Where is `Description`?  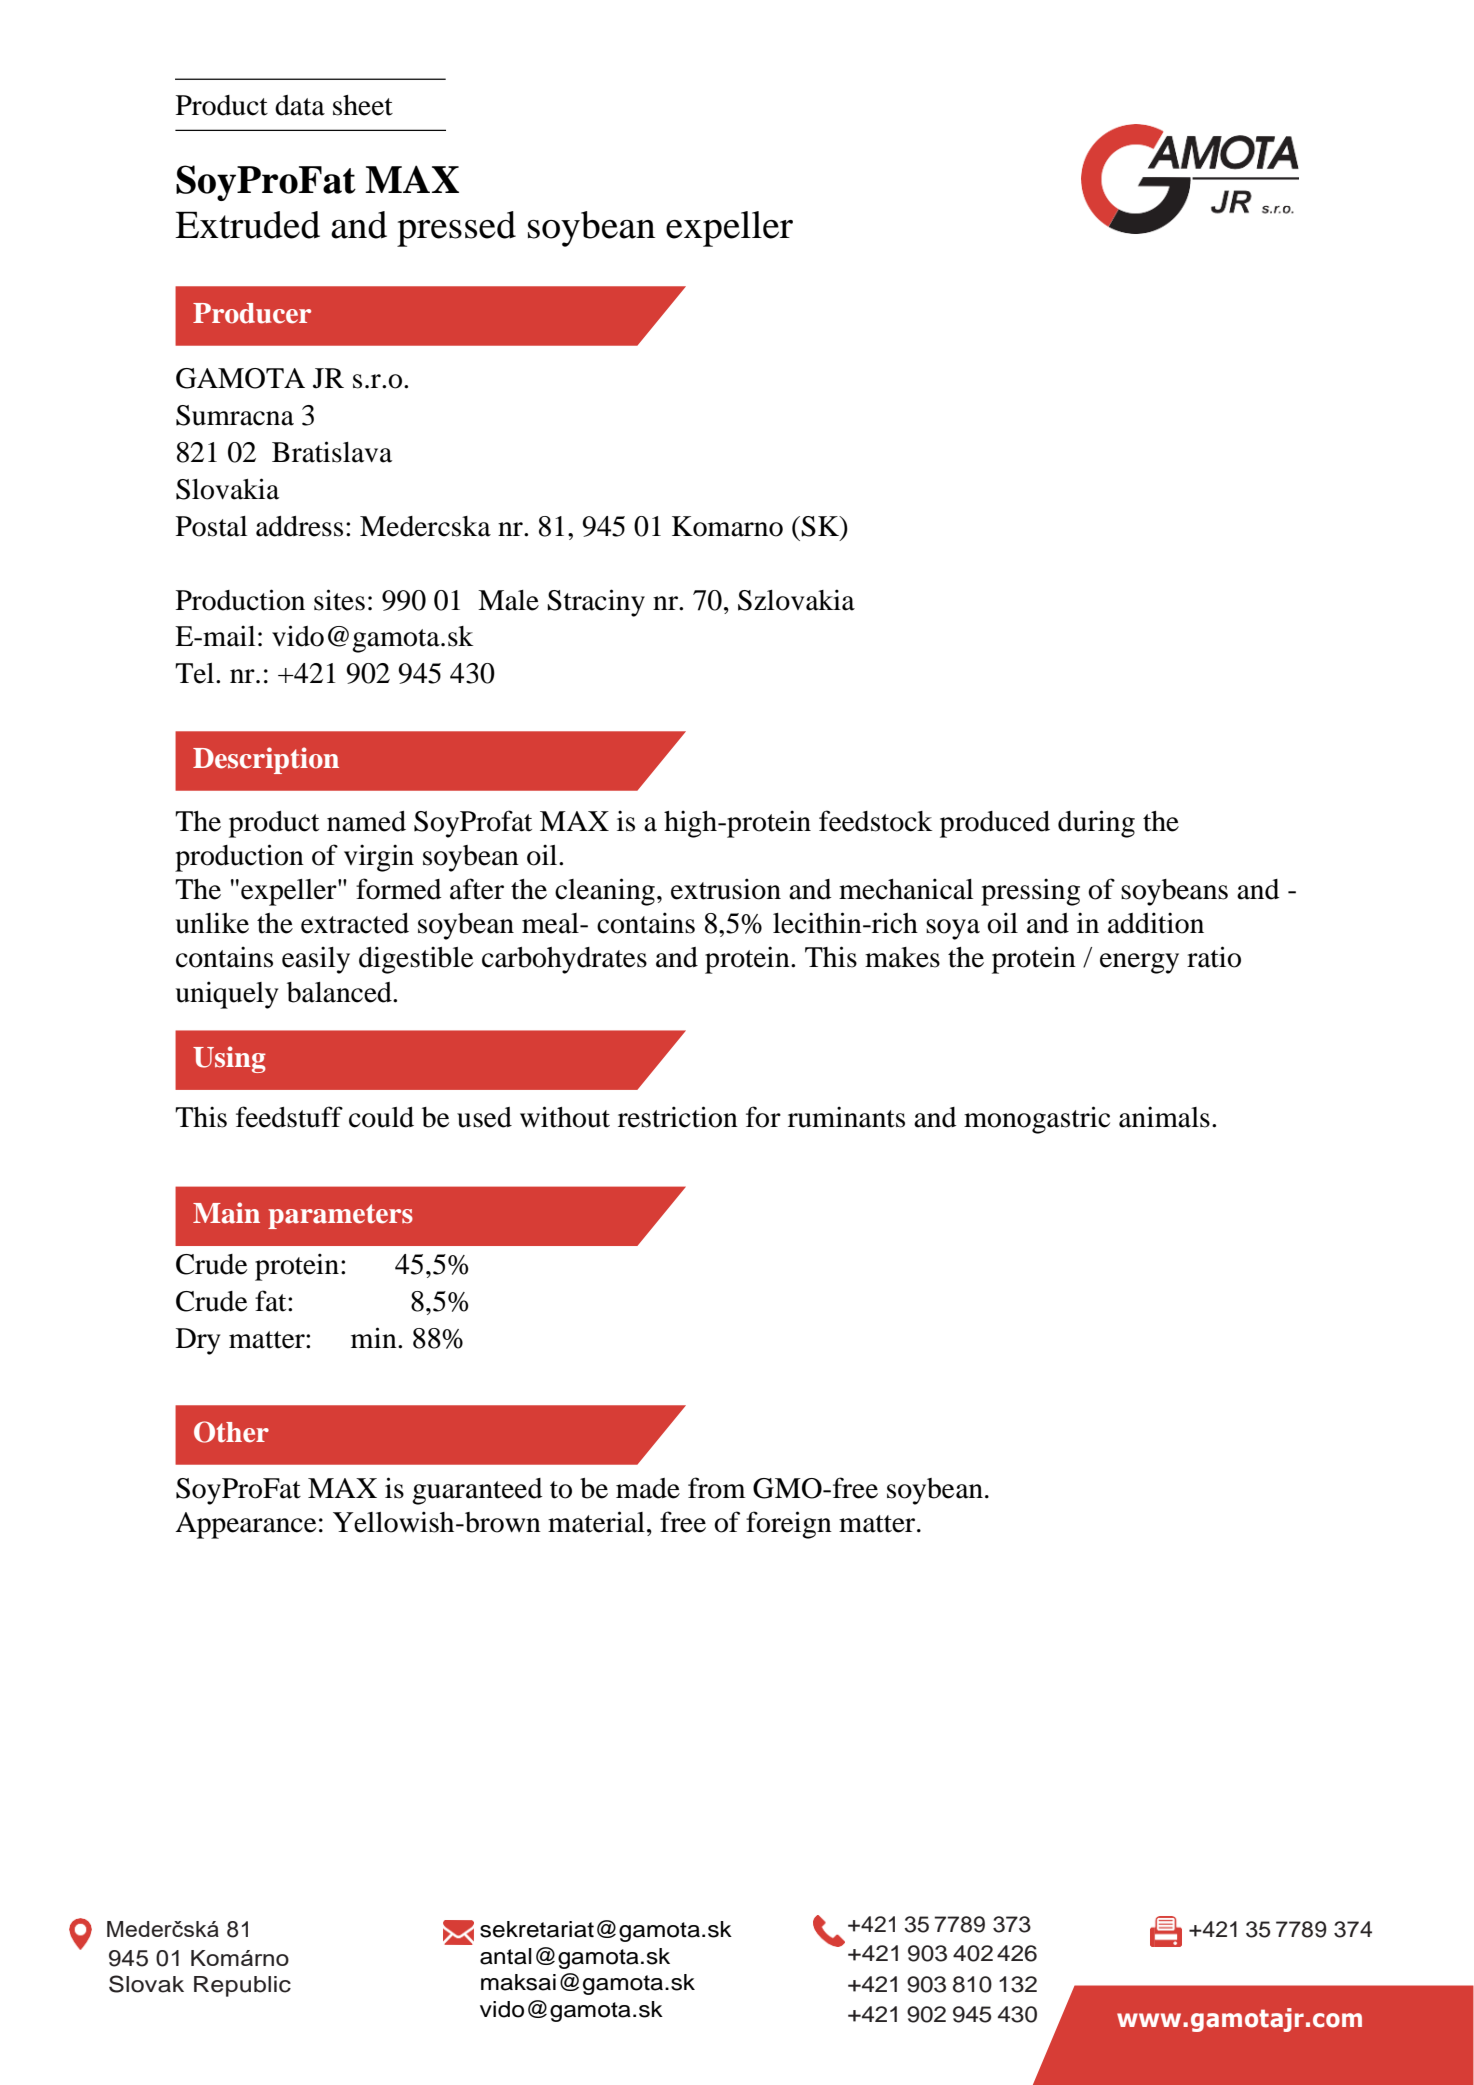
Description is located at coordinates (266, 760).
